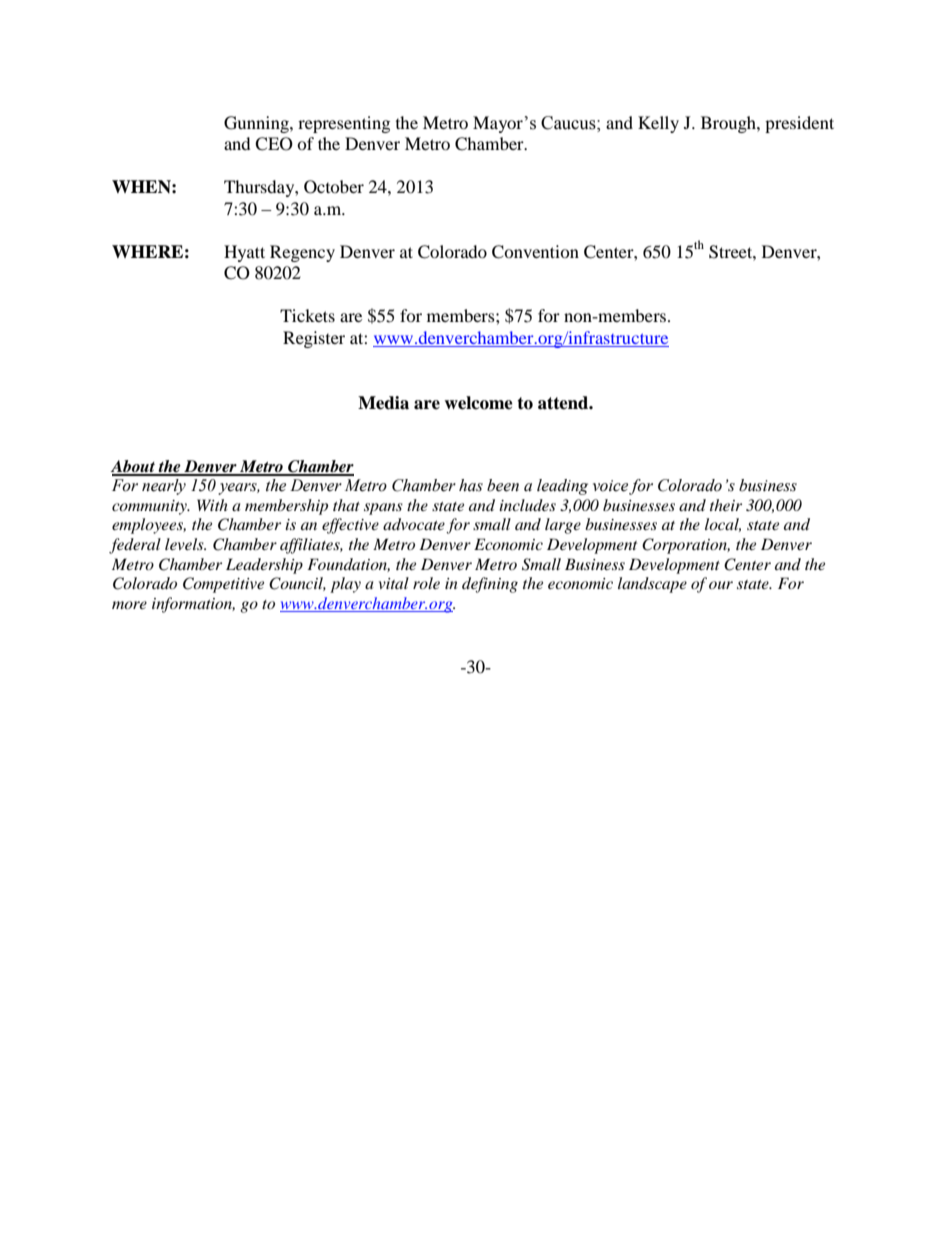 This document has height=1233, width=952. I want to click on Tickets, so click(307, 315).
